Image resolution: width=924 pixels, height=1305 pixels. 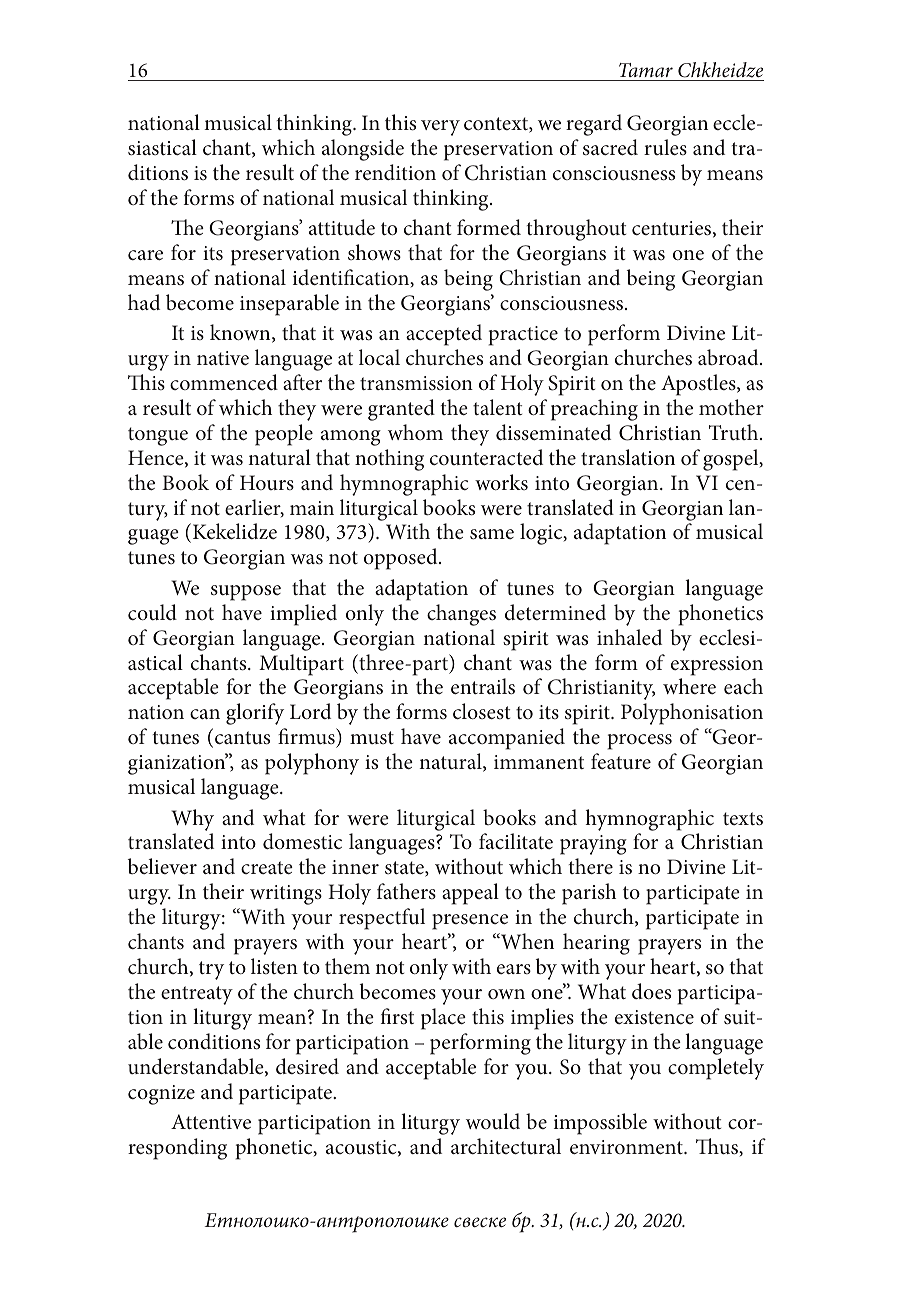 I want to click on whom, so click(x=415, y=432).
